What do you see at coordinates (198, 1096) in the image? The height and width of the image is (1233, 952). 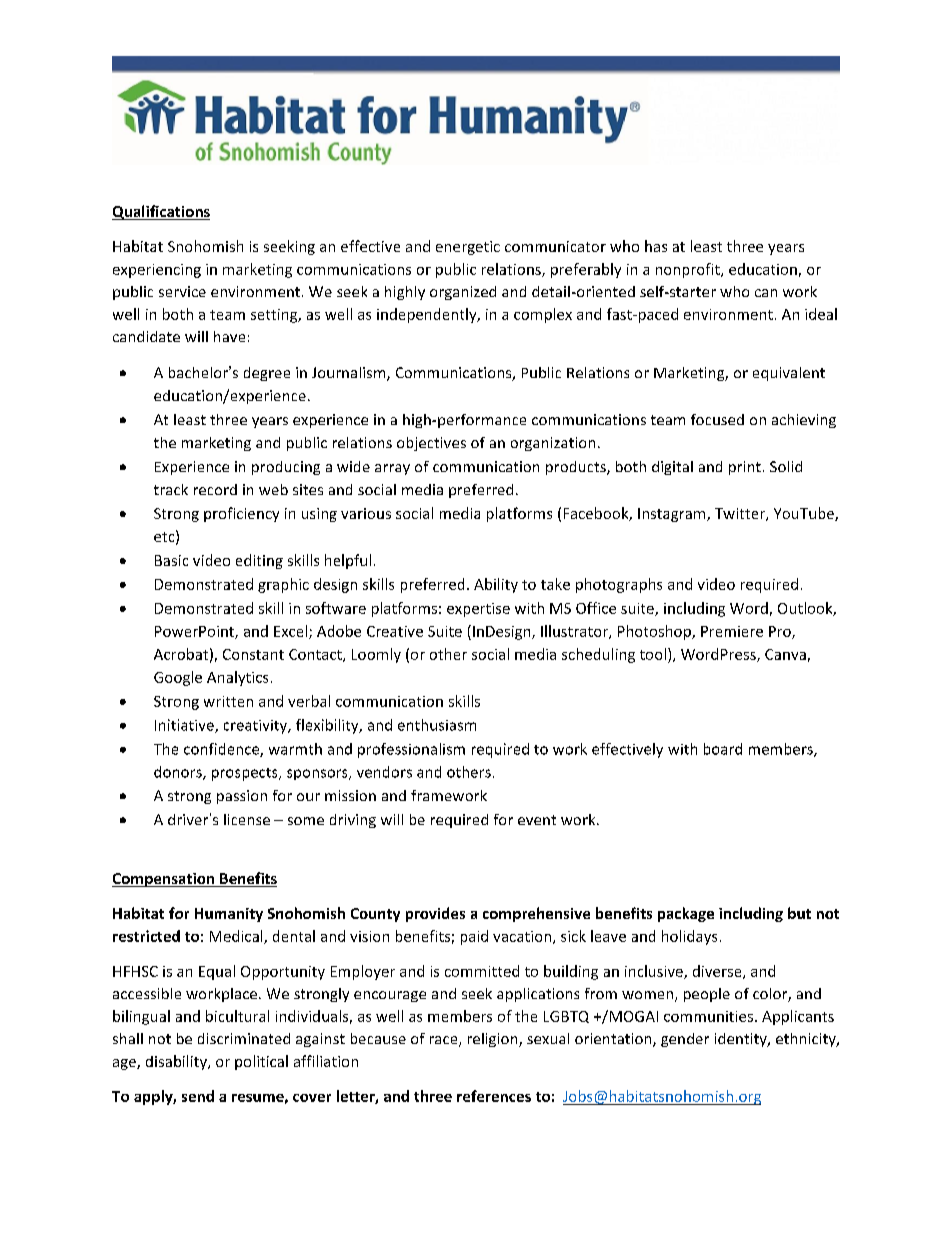 I see `send` at bounding box center [198, 1096].
